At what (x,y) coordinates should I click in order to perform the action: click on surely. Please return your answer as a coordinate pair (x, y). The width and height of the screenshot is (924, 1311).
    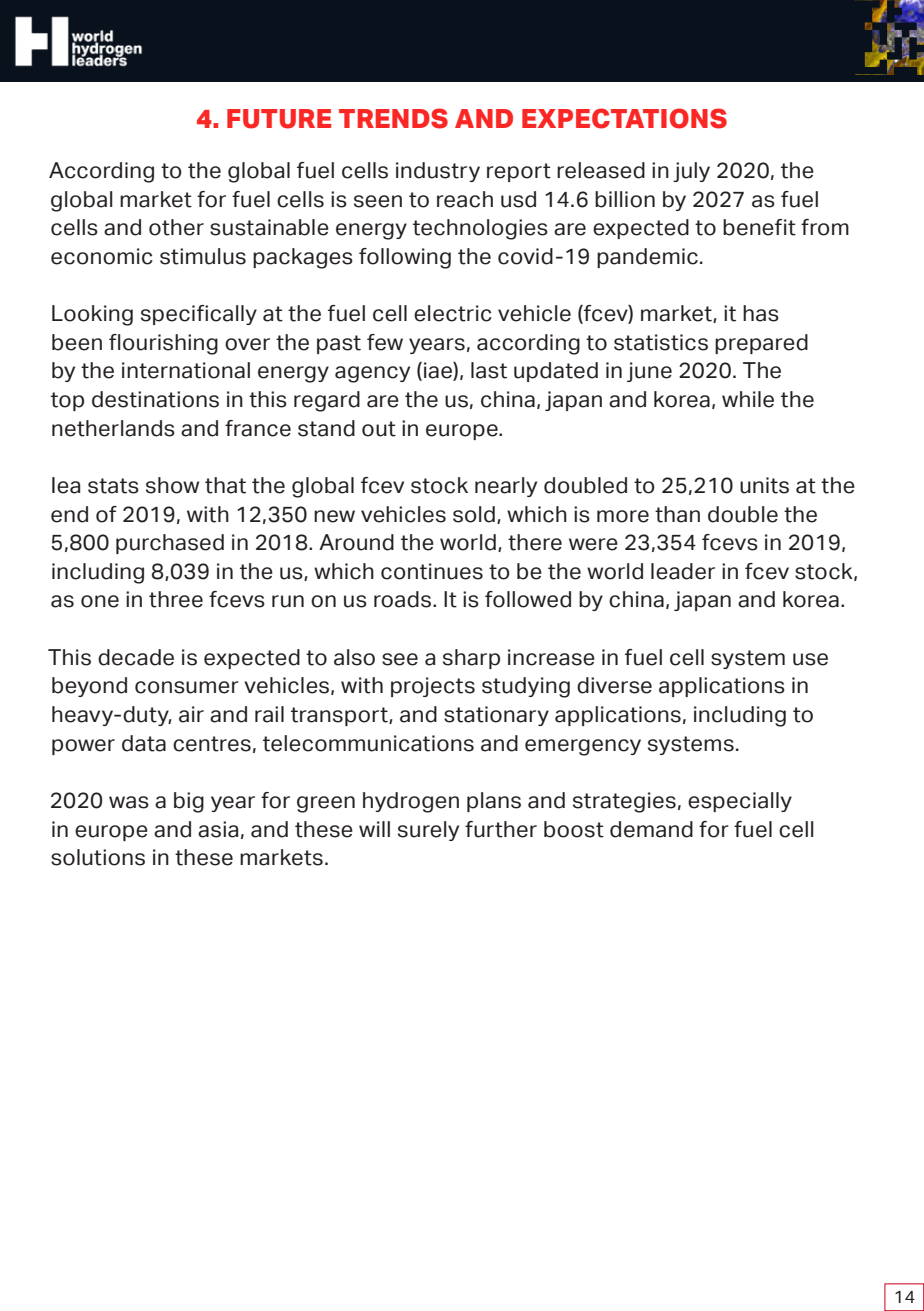
    Looking at the image, I should click on (428, 831).
